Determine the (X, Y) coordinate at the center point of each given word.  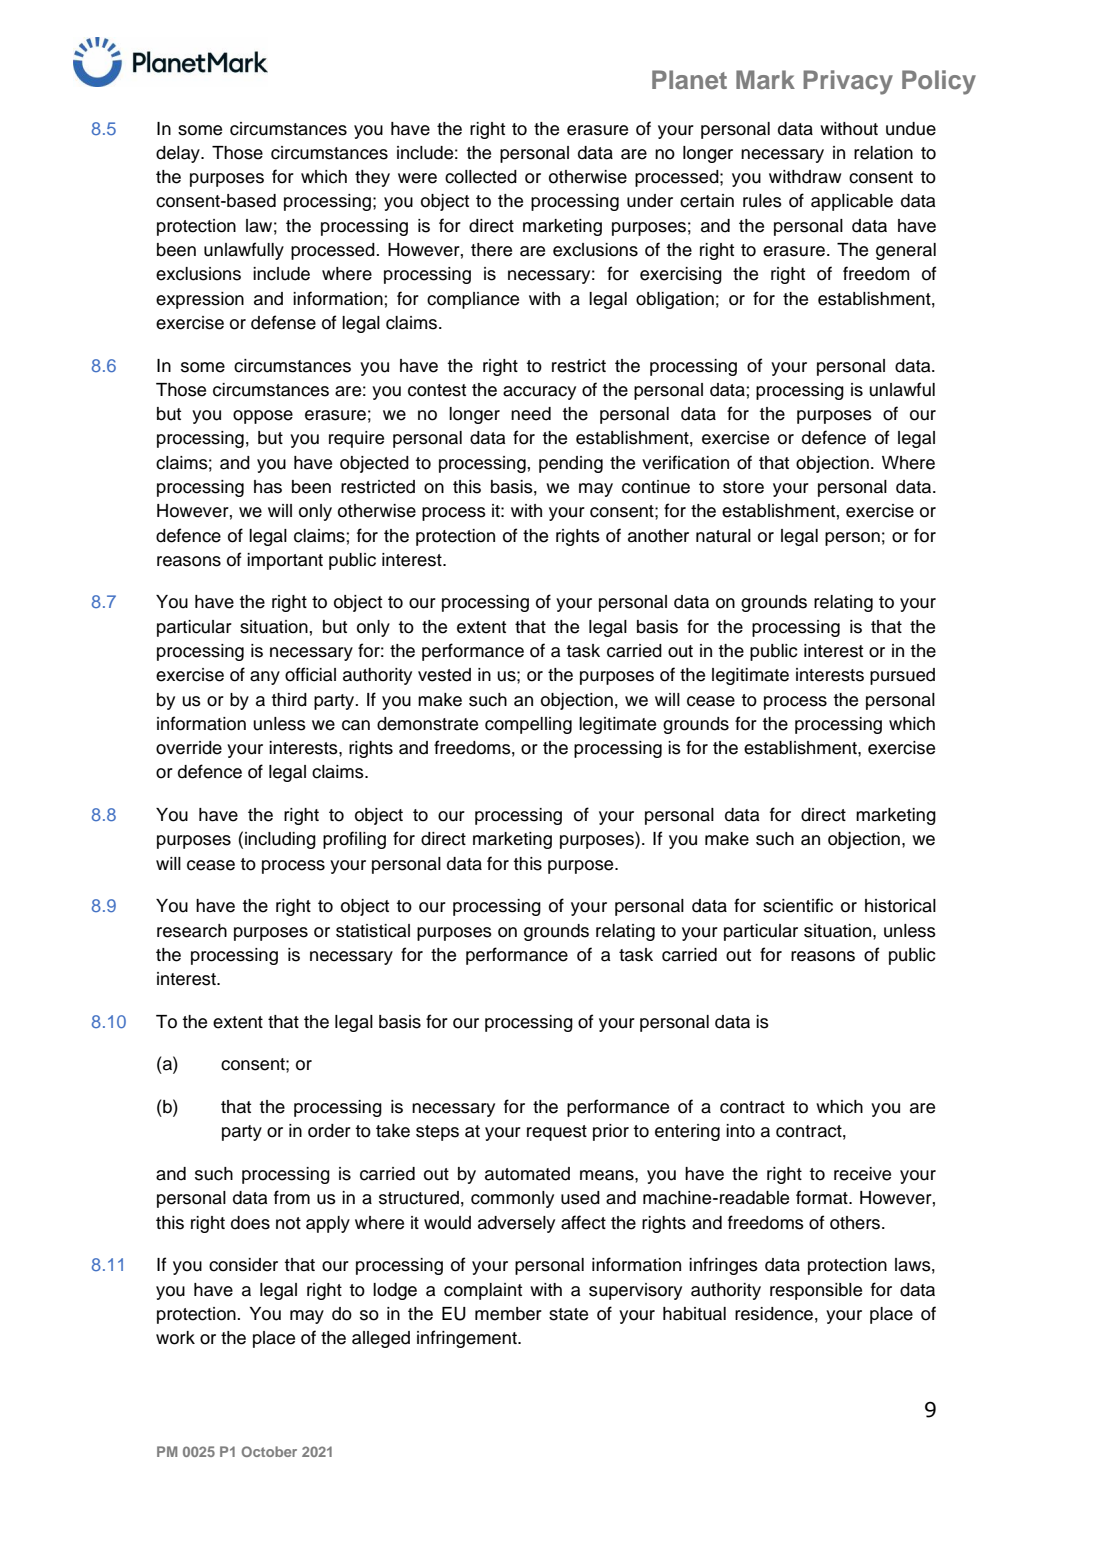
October (269, 1451)
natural (723, 536)
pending (571, 464)
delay (179, 154)
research (192, 931)
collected (481, 177)
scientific (798, 905)
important (285, 561)
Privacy (848, 82)
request (557, 1133)
